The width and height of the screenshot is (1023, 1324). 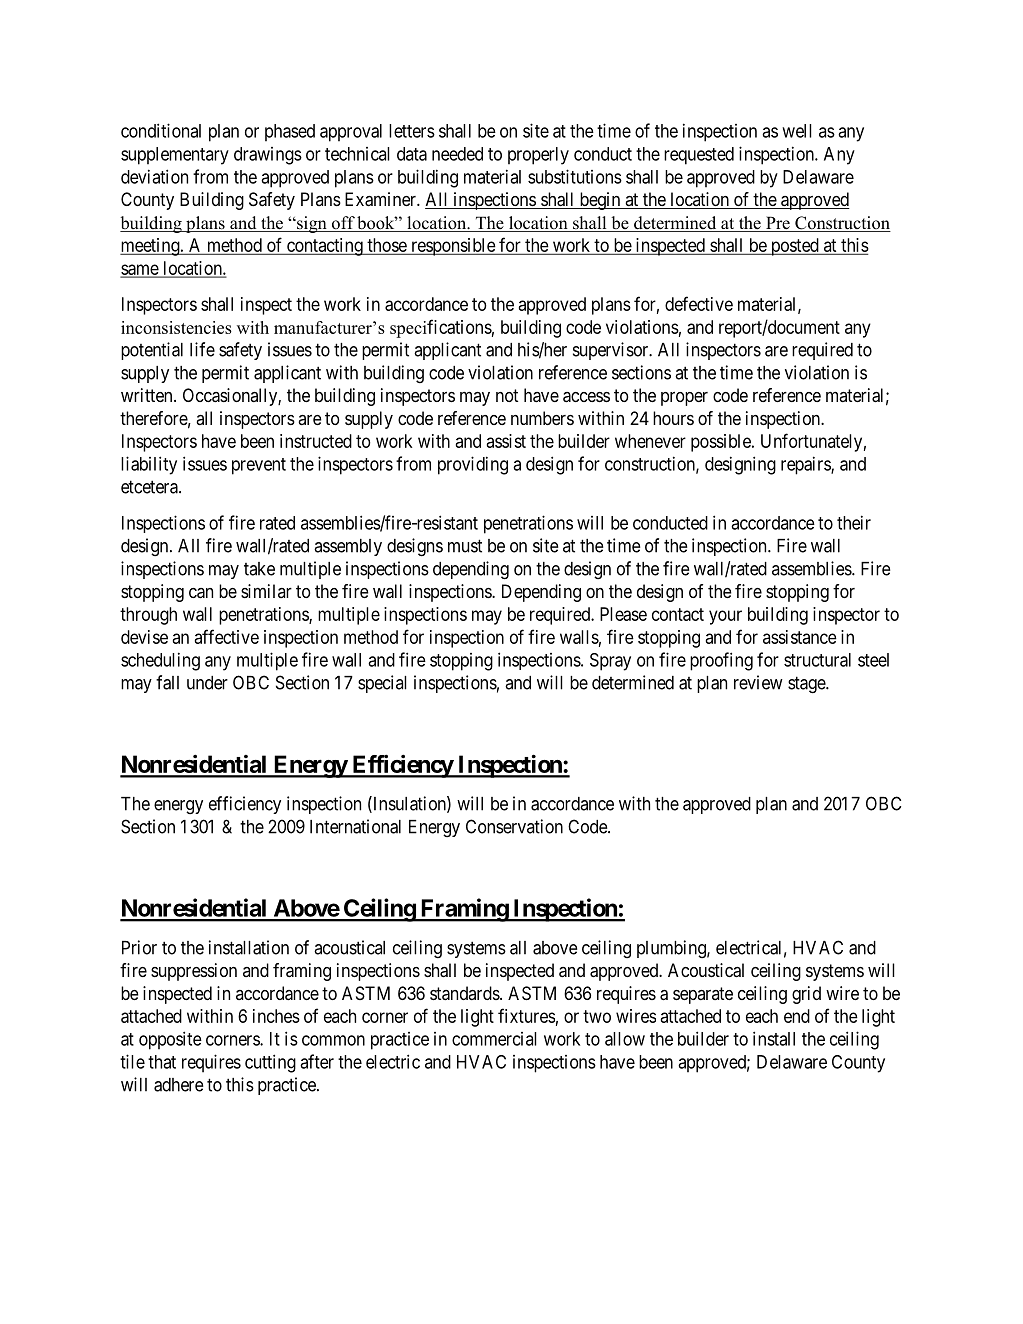 I want to click on needed, so click(x=457, y=154).
